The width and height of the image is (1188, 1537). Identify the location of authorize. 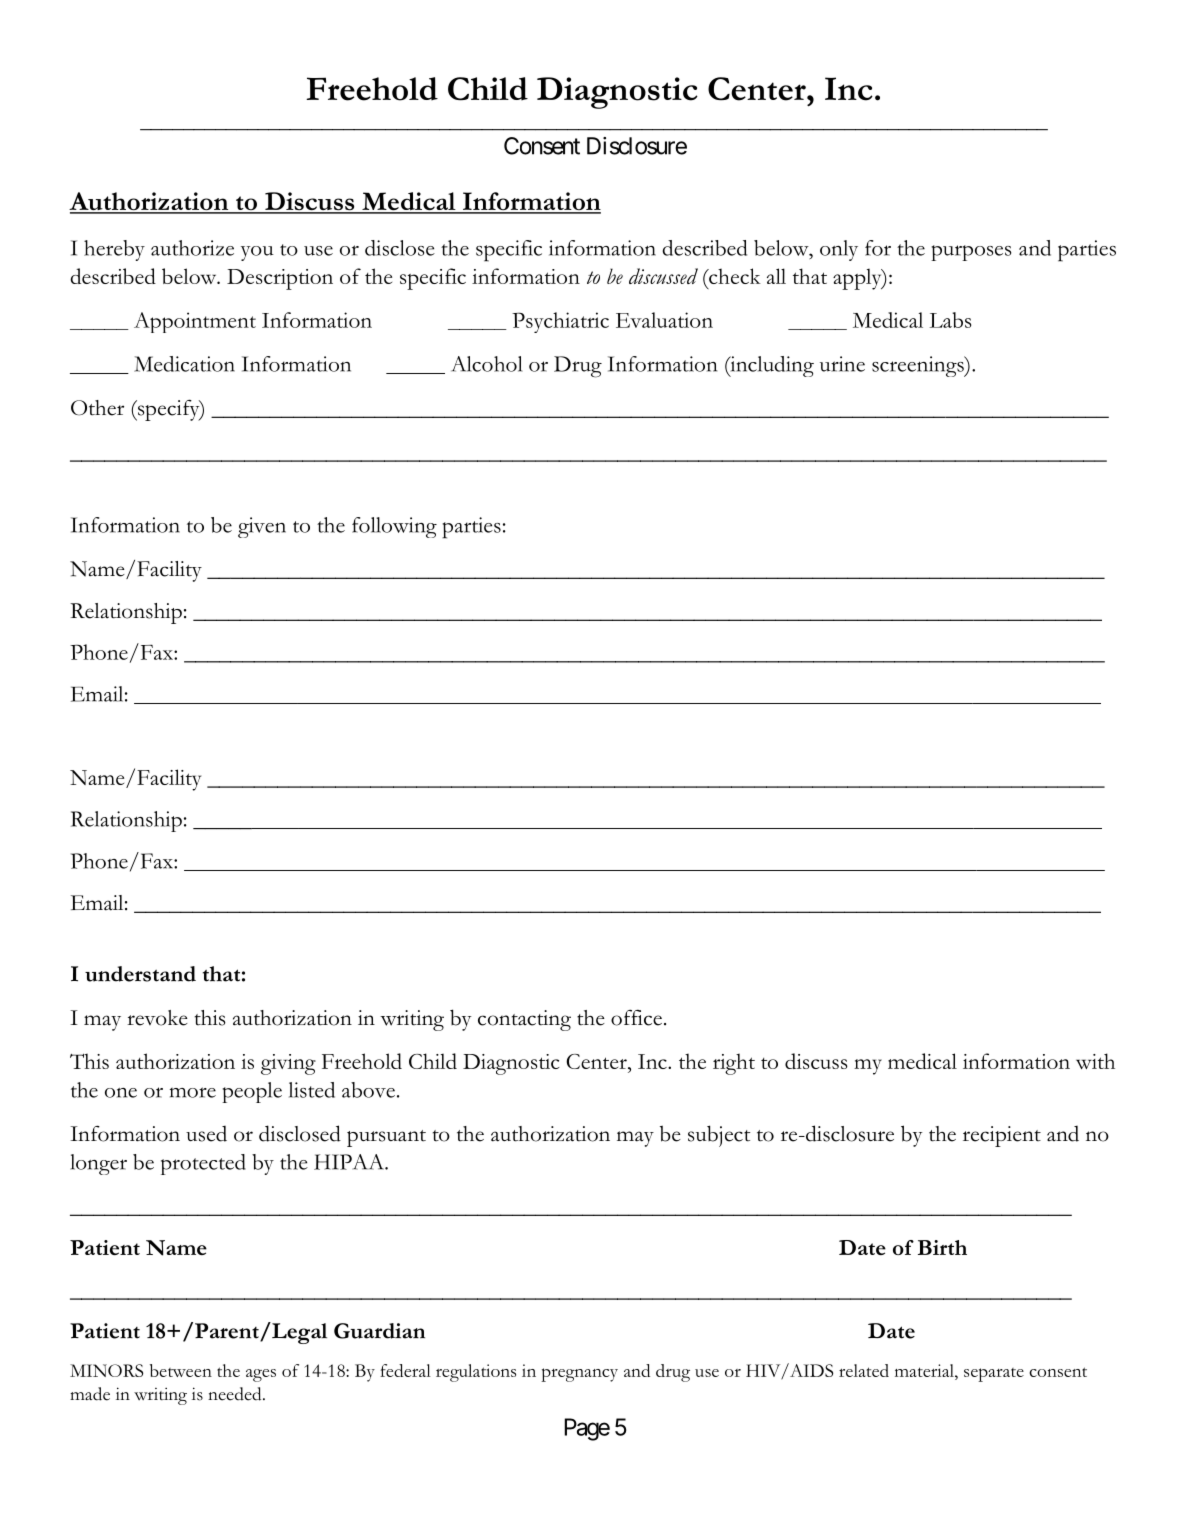
(192, 248).
